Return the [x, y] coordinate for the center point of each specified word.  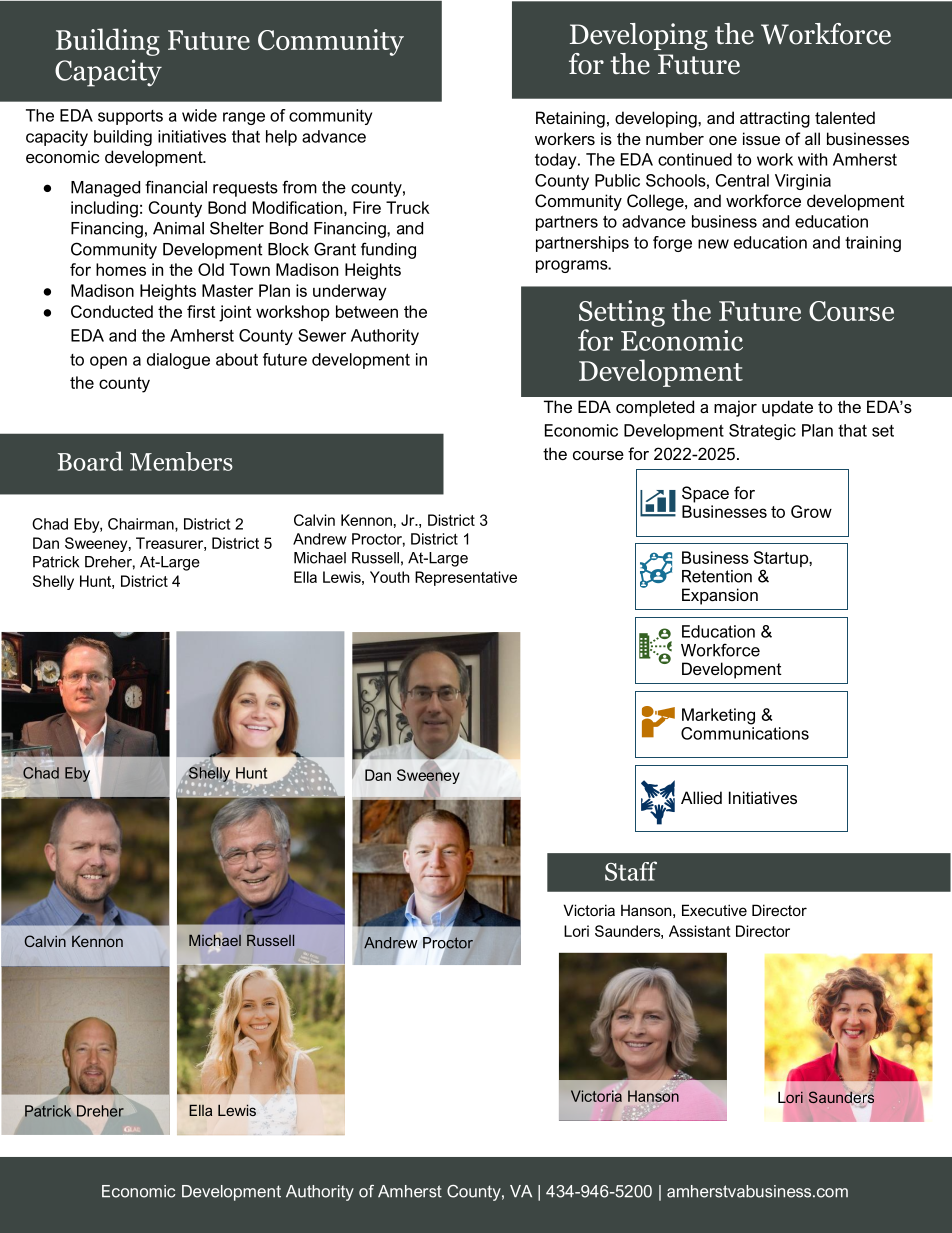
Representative [466, 578]
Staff [631, 871]
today [557, 161]
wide [199, 115]
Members [181, 461]
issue [761, 138]
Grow [811, 511]
